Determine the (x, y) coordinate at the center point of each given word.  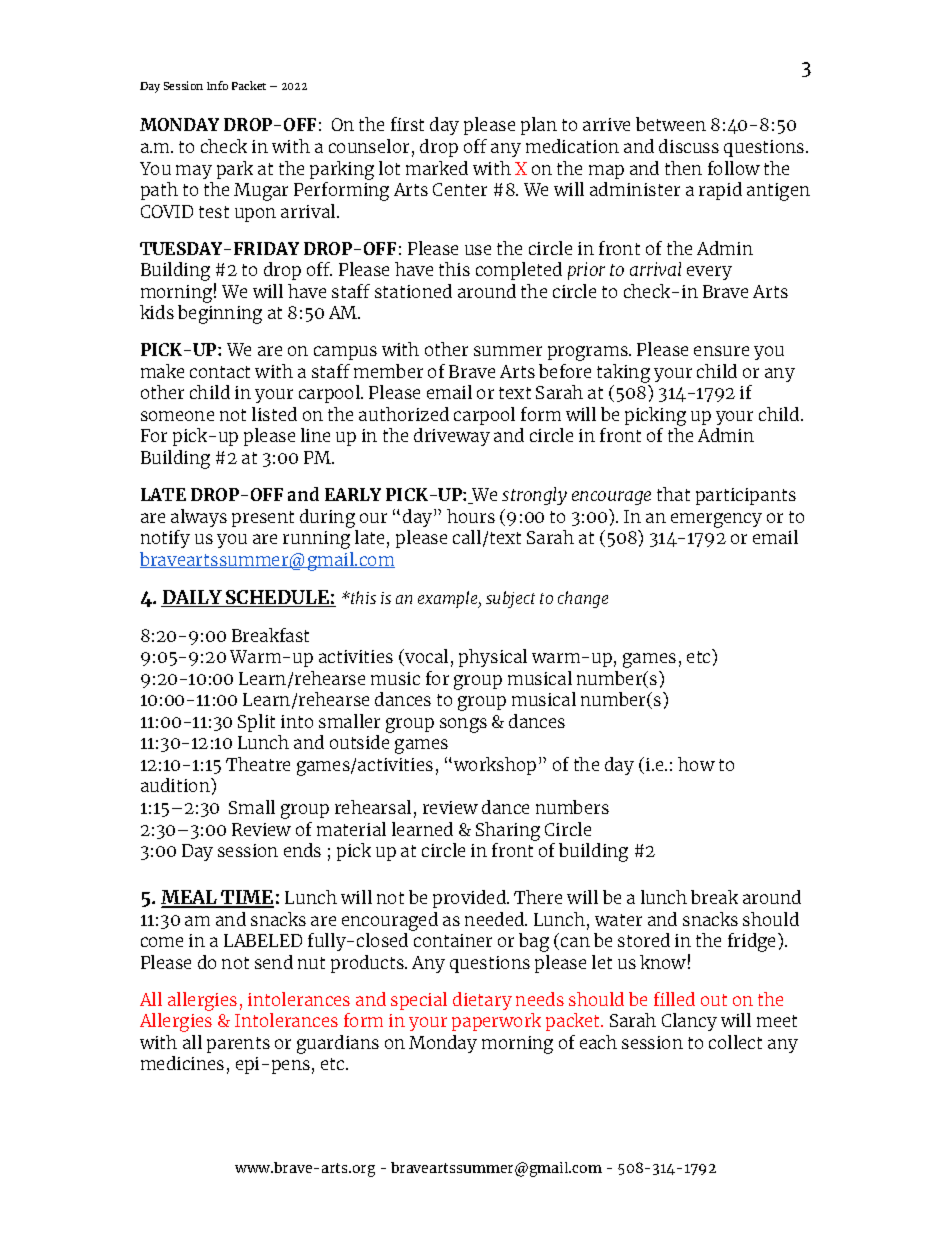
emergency (716, 520)
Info (217, 85)
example (449, 599)
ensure (721, 351)
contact (220, 372)
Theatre (258, 764)
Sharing (508, 831)
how (696, 764)
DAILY (192, 598)
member (388, 371)
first (407, 124)
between (671, 124)
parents (238, 1045)
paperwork (496, 1022)
